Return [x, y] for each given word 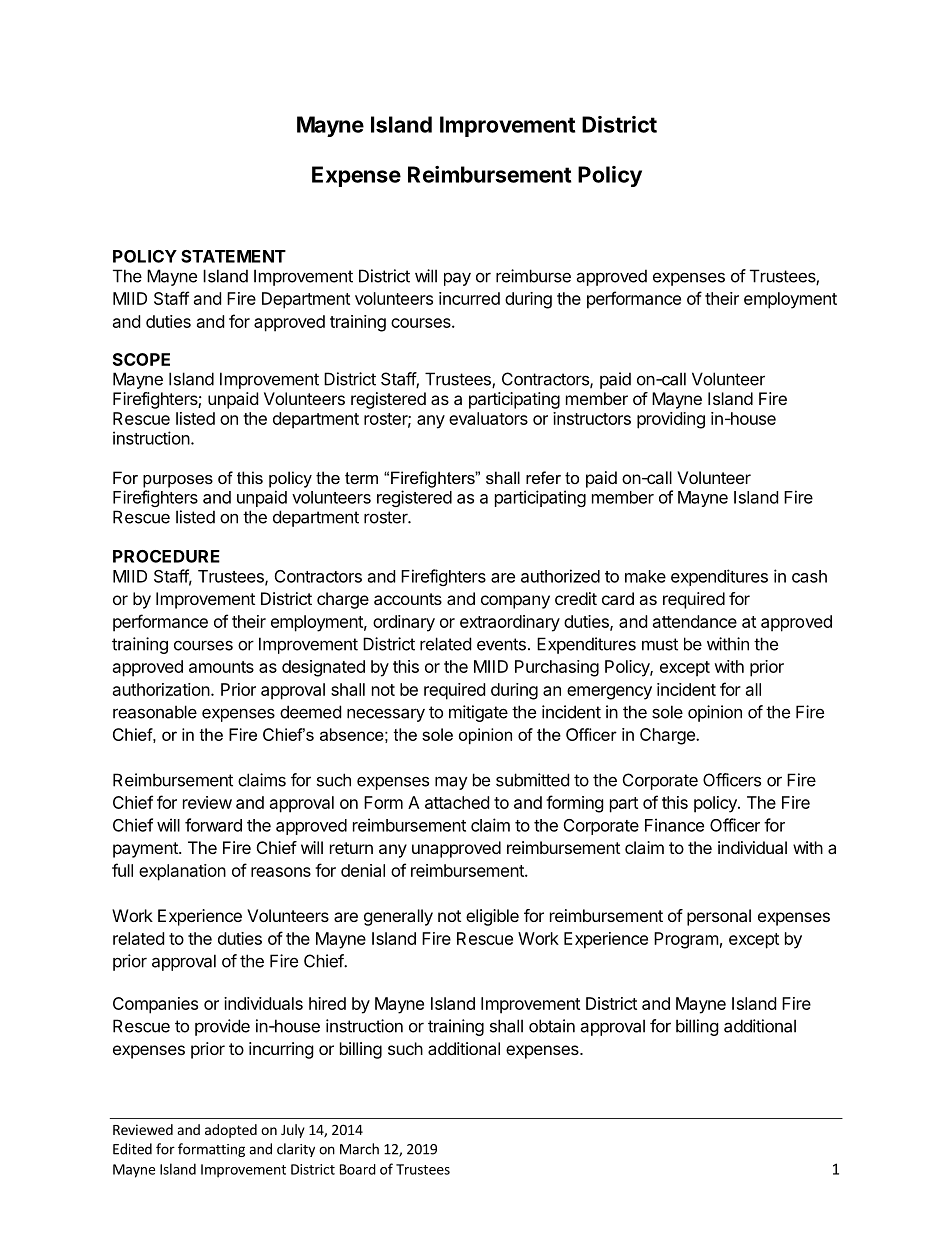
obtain [552, 1026]
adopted [231, 1131]
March [359, 1149]
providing [671, 420]
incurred [469, 298]
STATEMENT [233, 256]
